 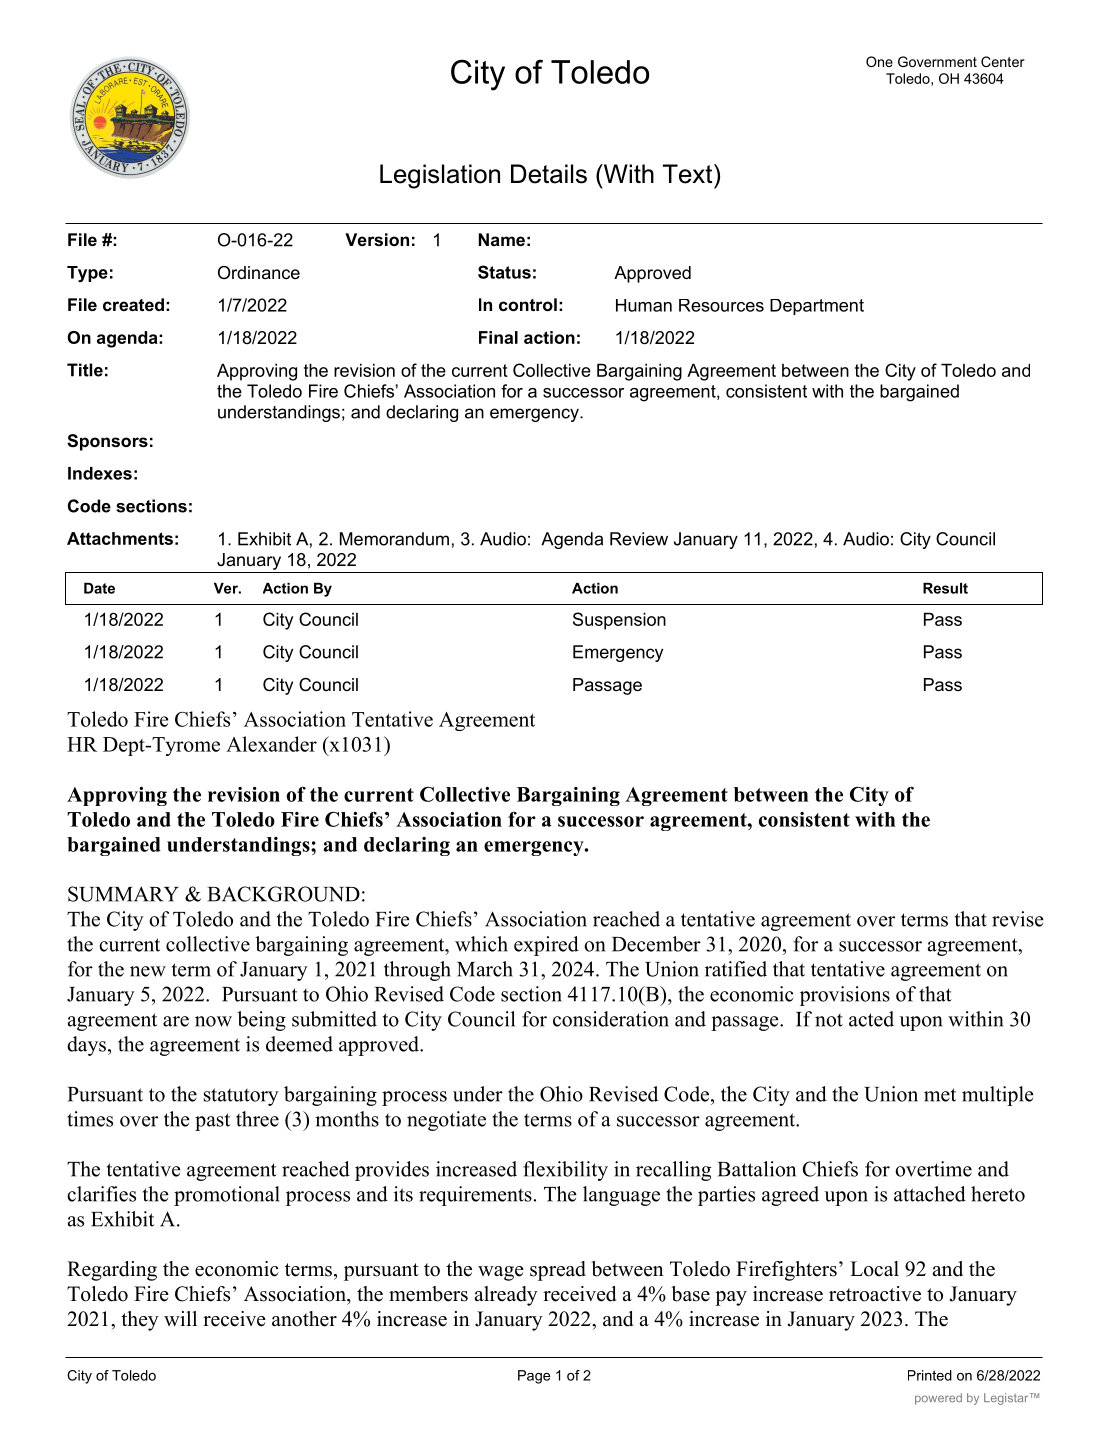 I want to click on Result, so click(x=945, y=588).
